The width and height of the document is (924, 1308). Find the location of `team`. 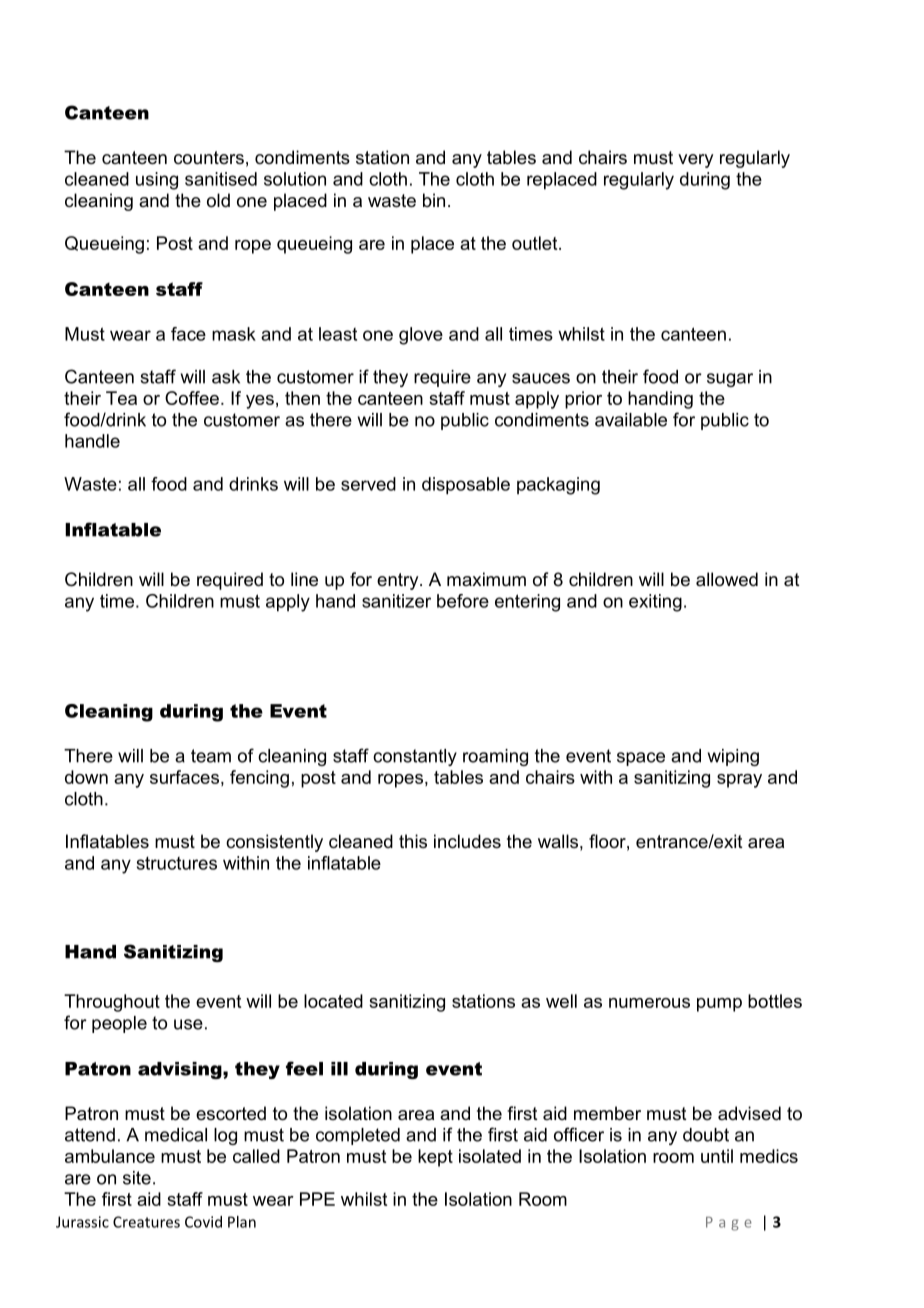

team is located at coordinates (211, 756).
